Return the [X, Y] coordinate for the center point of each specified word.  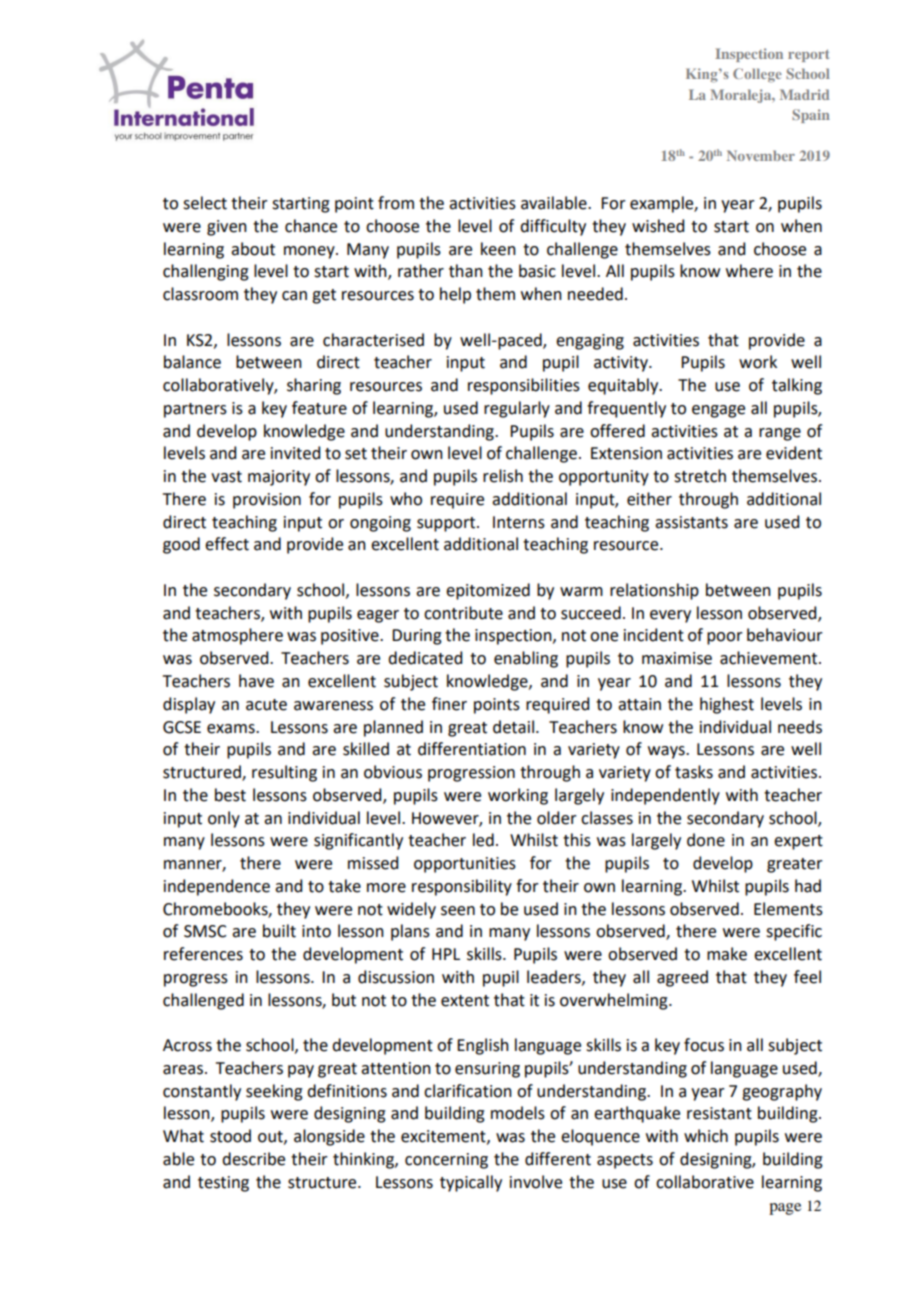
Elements [788, 909]
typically [471, 1183]
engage [718, 411]
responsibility [462, 887]
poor [725, 638]
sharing [314, 386]
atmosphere [237, 636]
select [205, 203]
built [279, 931]
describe [253, 1159]
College [757, 75]
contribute [463, 613]
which [706, 1136]
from [396, 203]
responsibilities [524, 386]
